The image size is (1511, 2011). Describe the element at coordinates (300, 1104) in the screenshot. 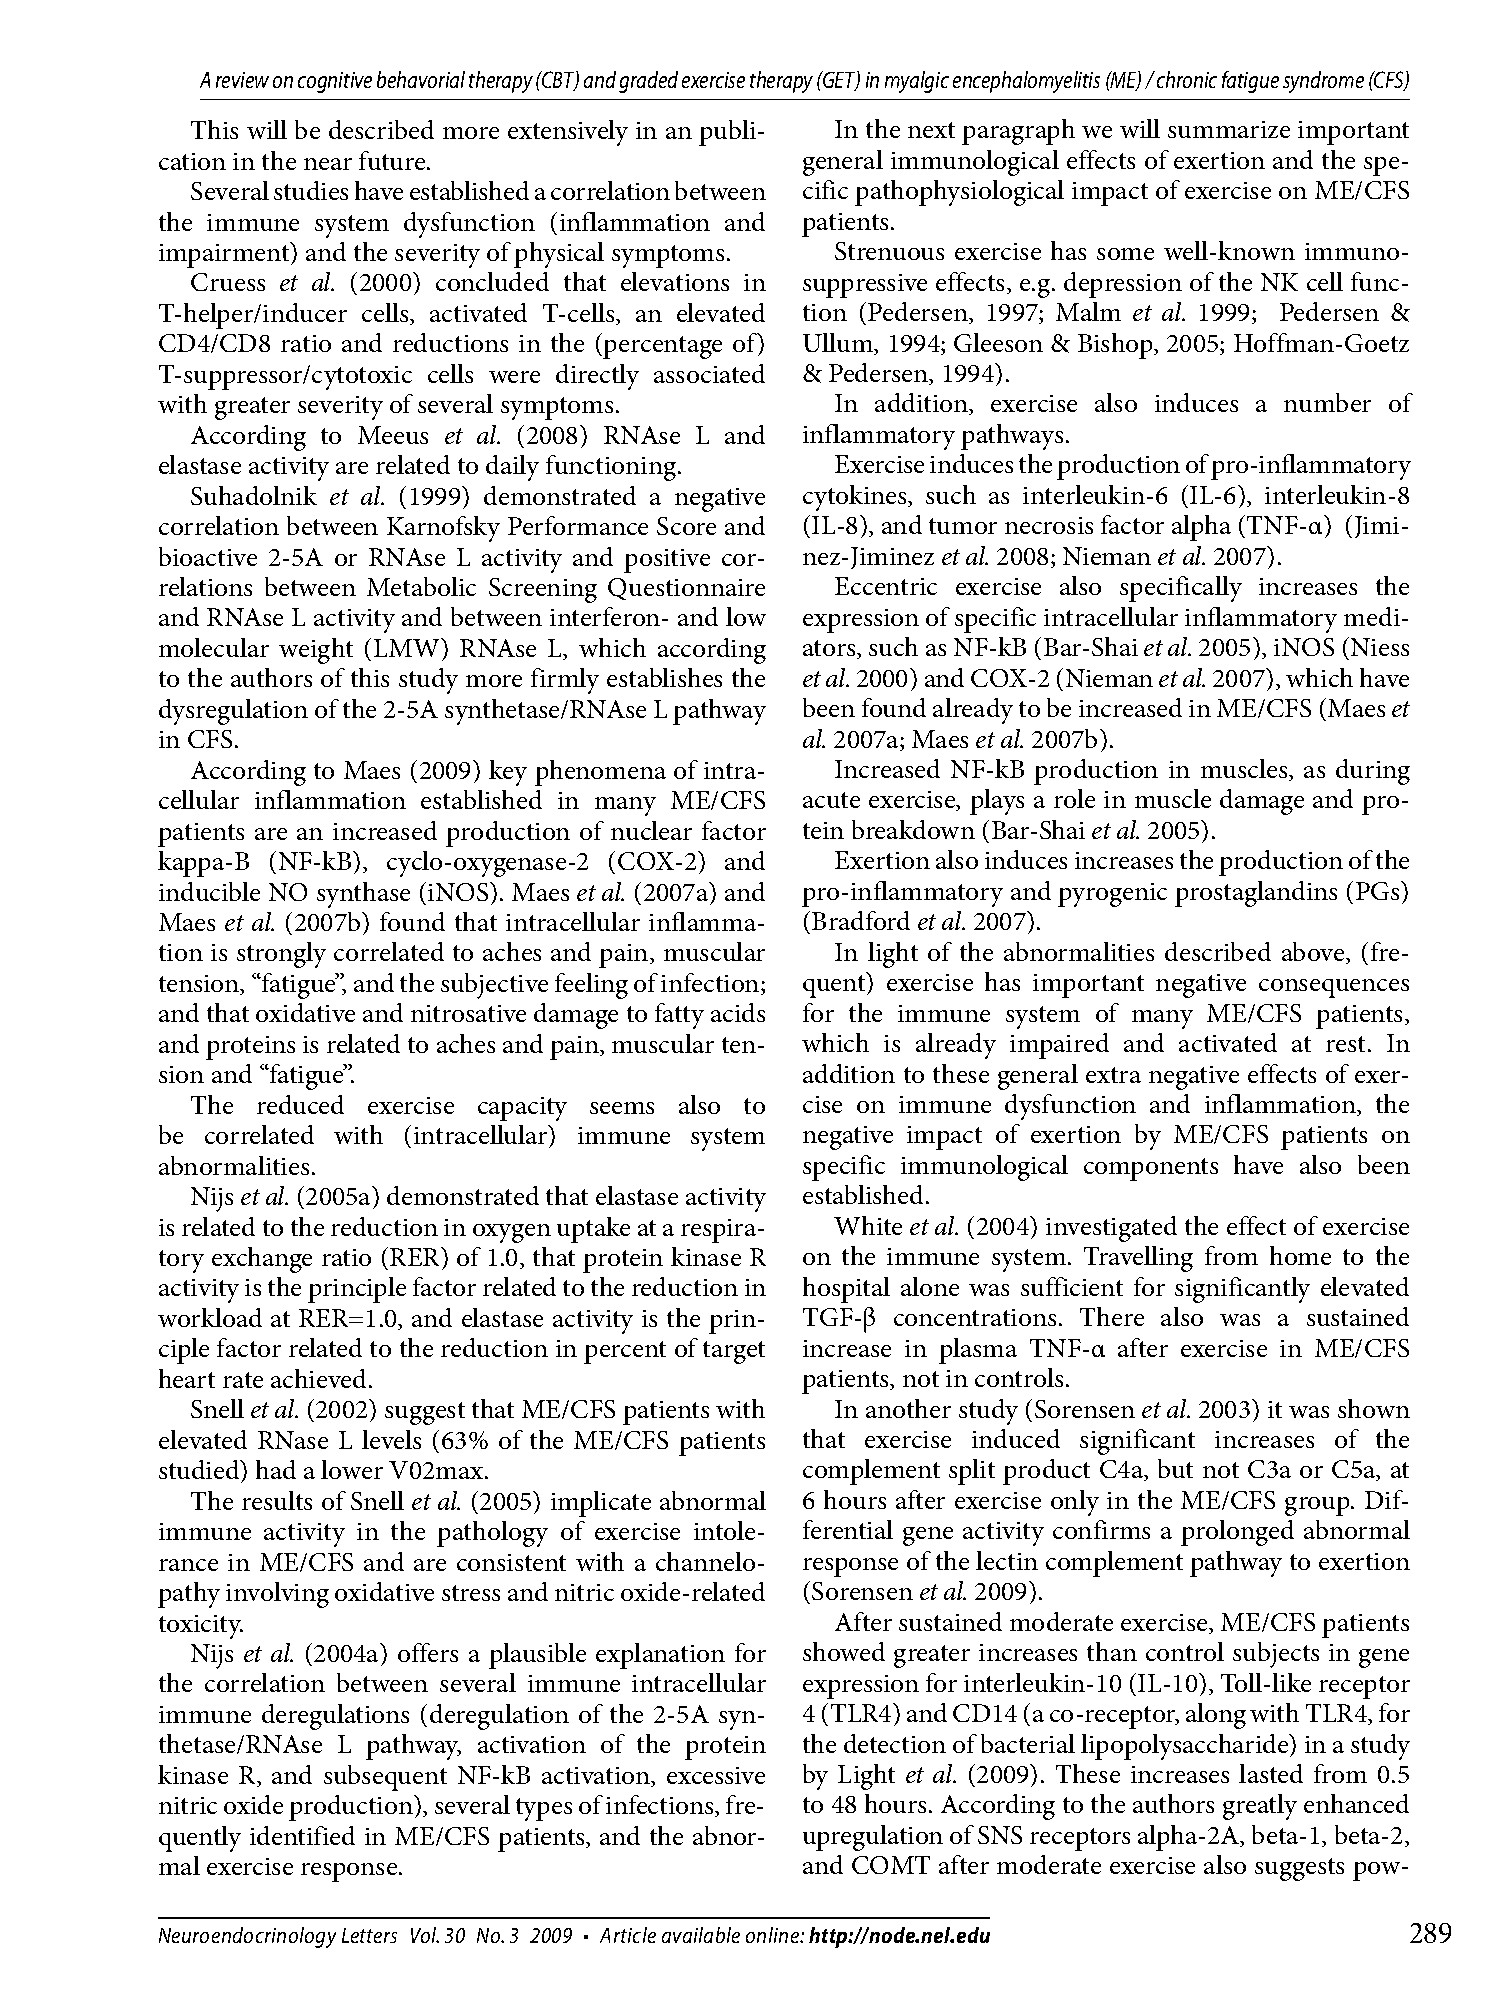

I see `reduced` at that location.
